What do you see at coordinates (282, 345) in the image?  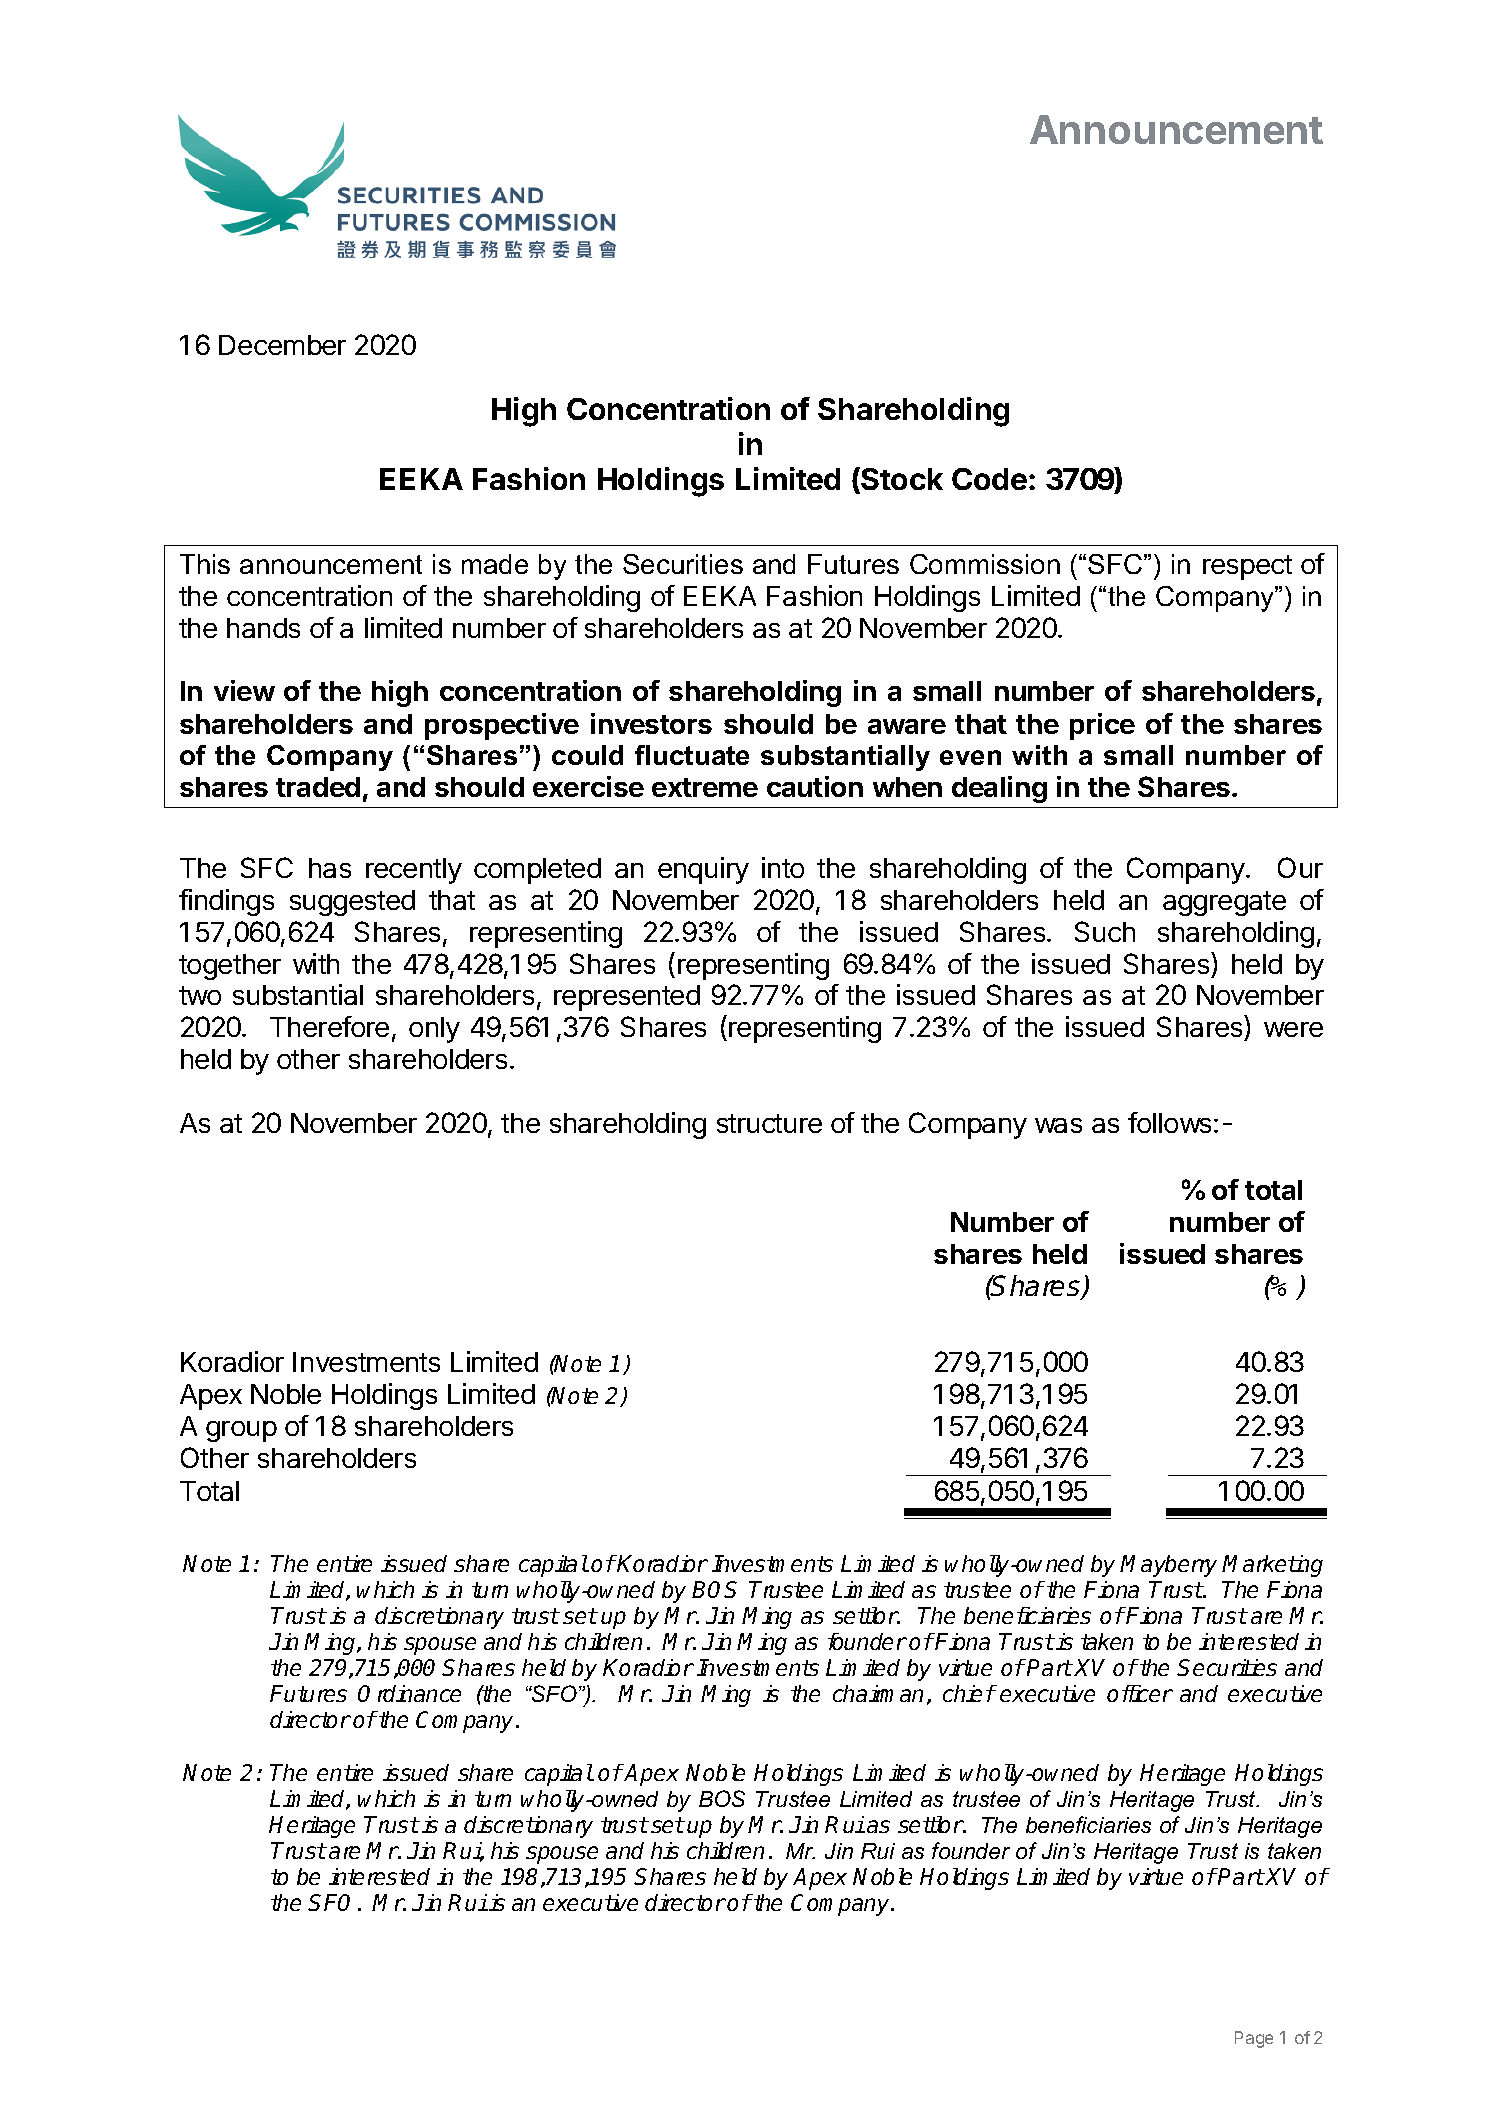 I see `December` at bounding box center [282, 345].
